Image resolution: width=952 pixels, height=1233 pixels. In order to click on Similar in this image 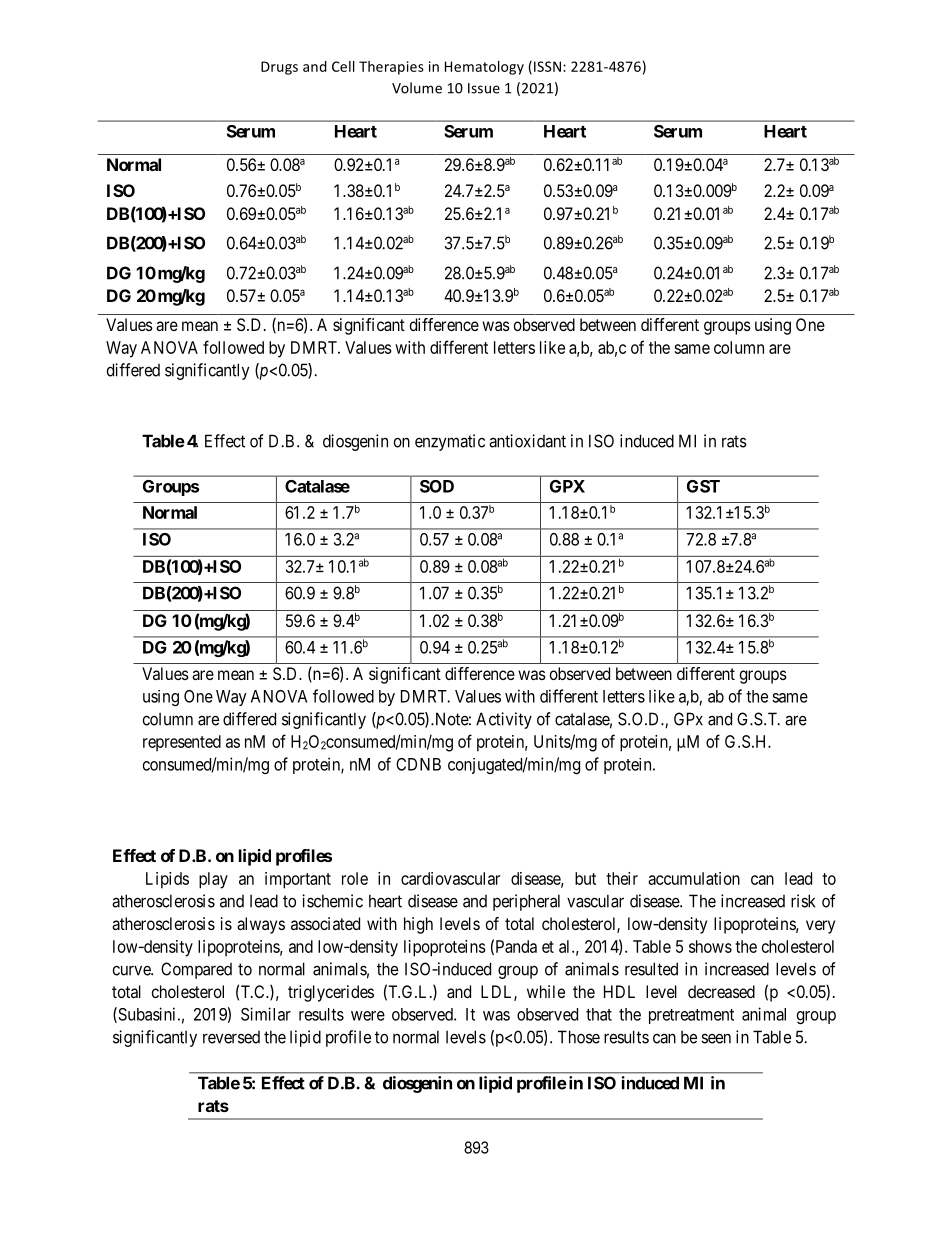, I will do `click(266, 1014)`.
